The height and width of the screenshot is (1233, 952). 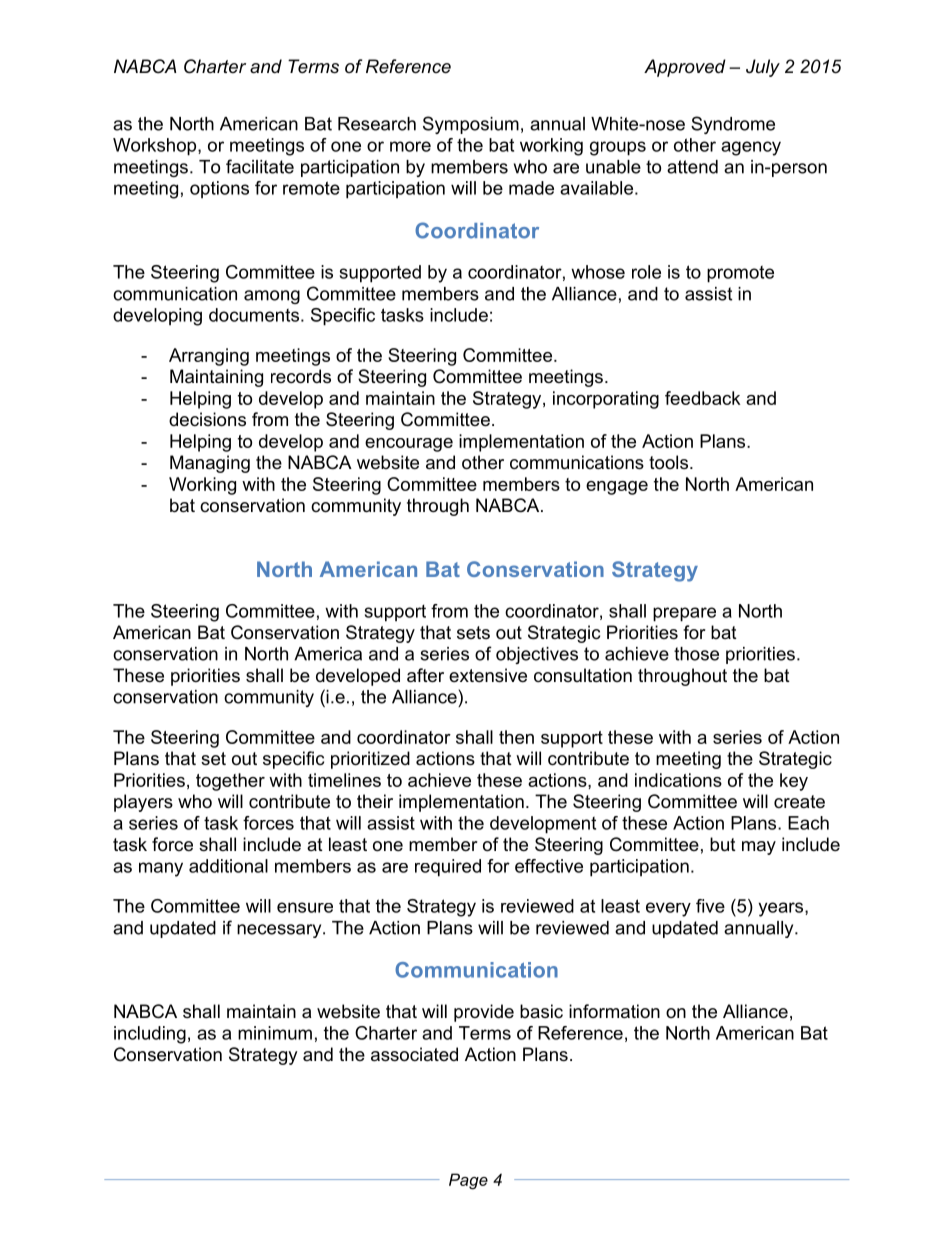 What do you see at coordinates (678, 780) in the screenshot?
I see `indications` at bounding box center [678, 780].
